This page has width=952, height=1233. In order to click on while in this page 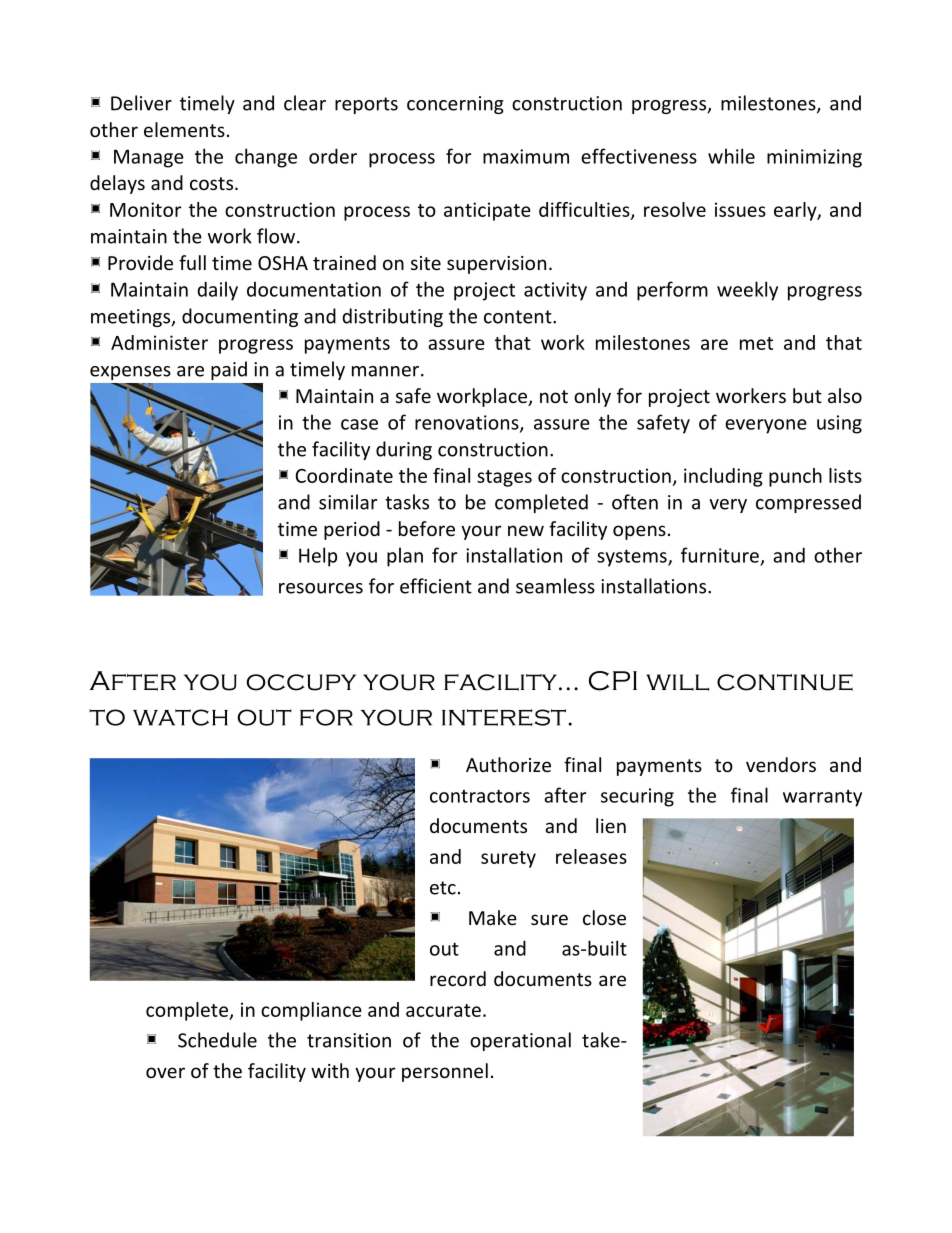, I will do `click(731, 156)`.
